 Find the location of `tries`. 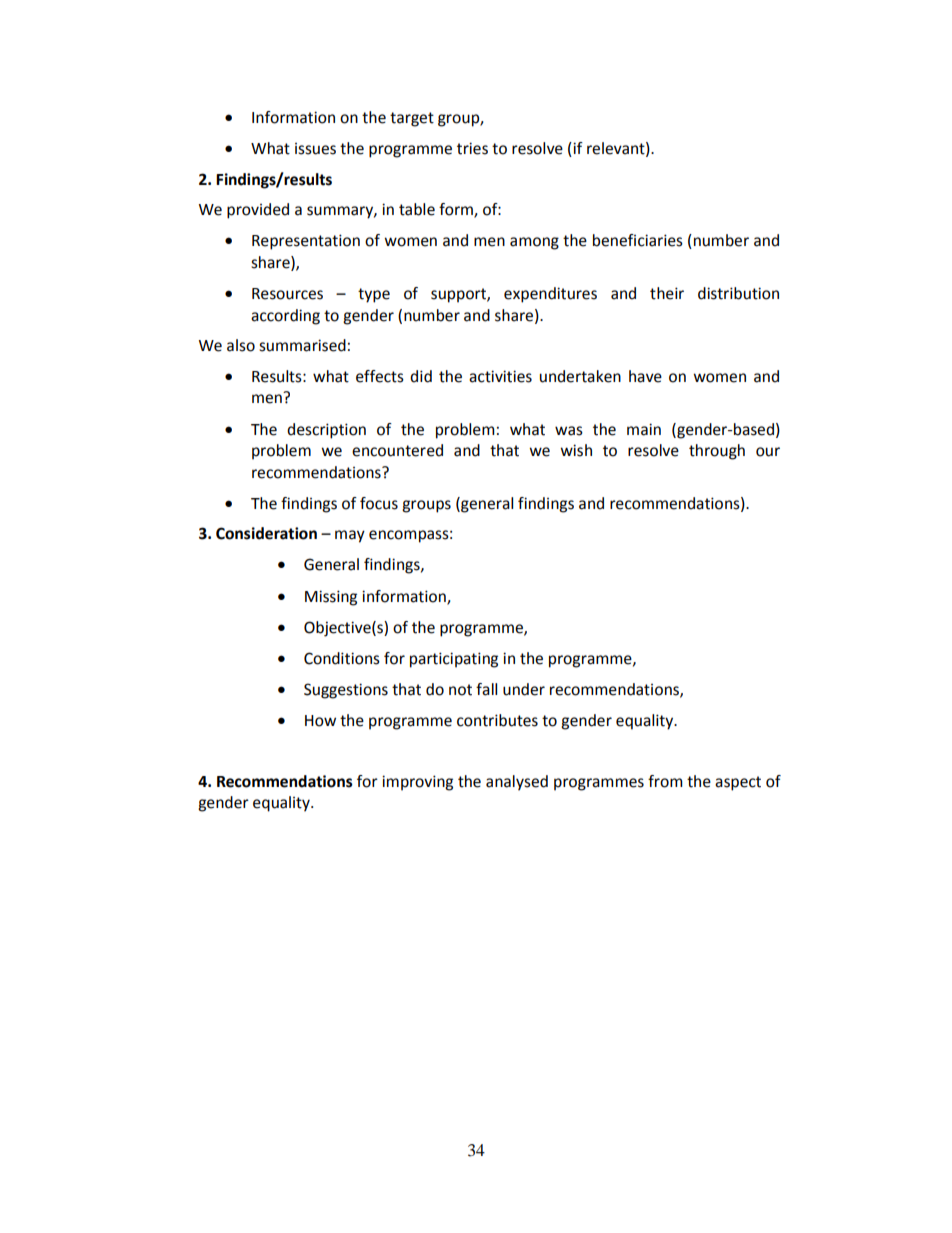

tries is located at coordinates (472, 148).
